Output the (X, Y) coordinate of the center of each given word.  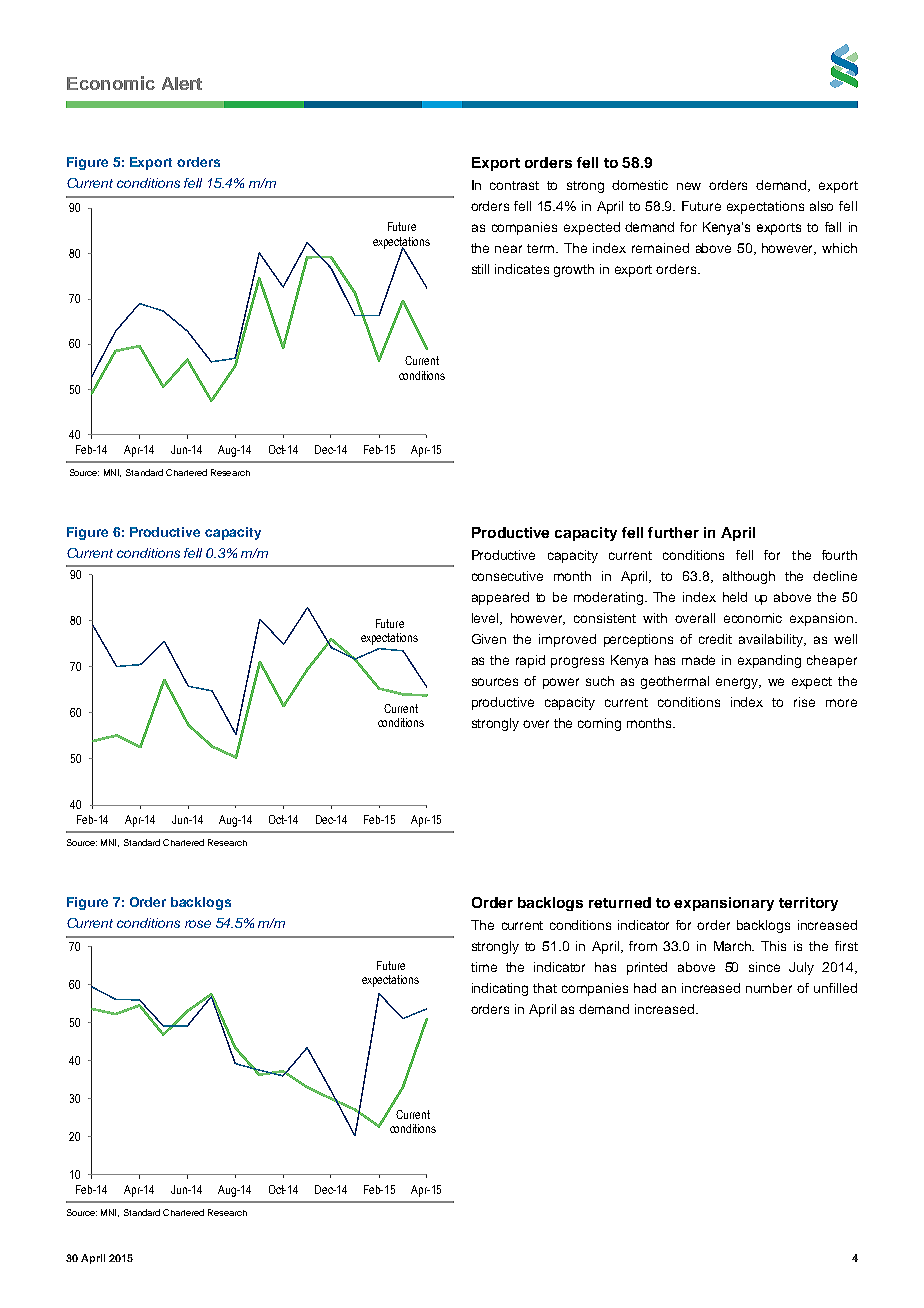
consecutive (507, 576)
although (749, 577)
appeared (500, 598)
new (689, 186)
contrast (514, 185)
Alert (182, 83)
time (484, 967)
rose (198, 924)
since (764, 967)
